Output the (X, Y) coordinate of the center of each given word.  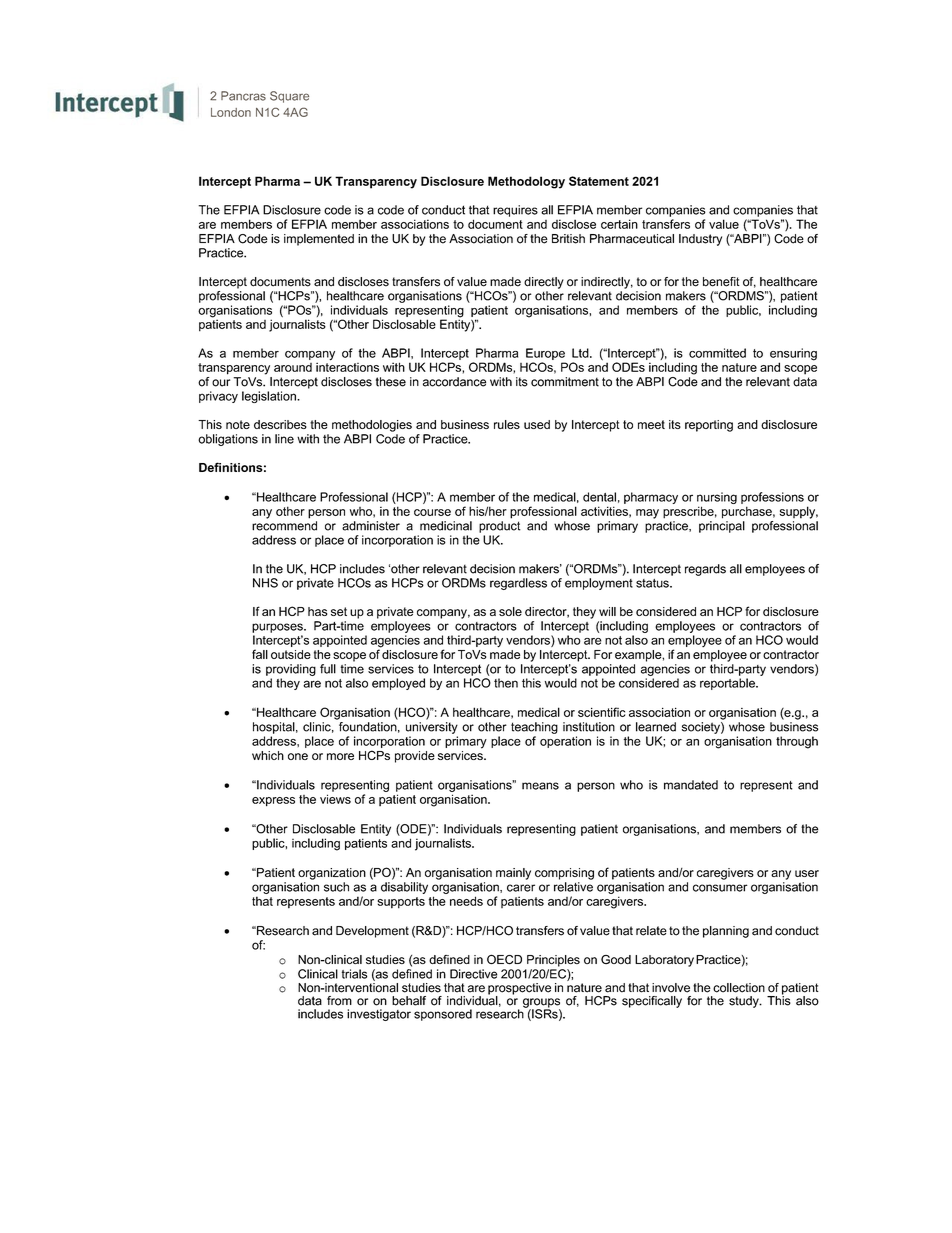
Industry (700, 240)
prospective (519, 990)
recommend (284, 526)
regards (705, 570)
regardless (518, 584)
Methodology (526, 182)
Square (289, 97)
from (339, 1001)
